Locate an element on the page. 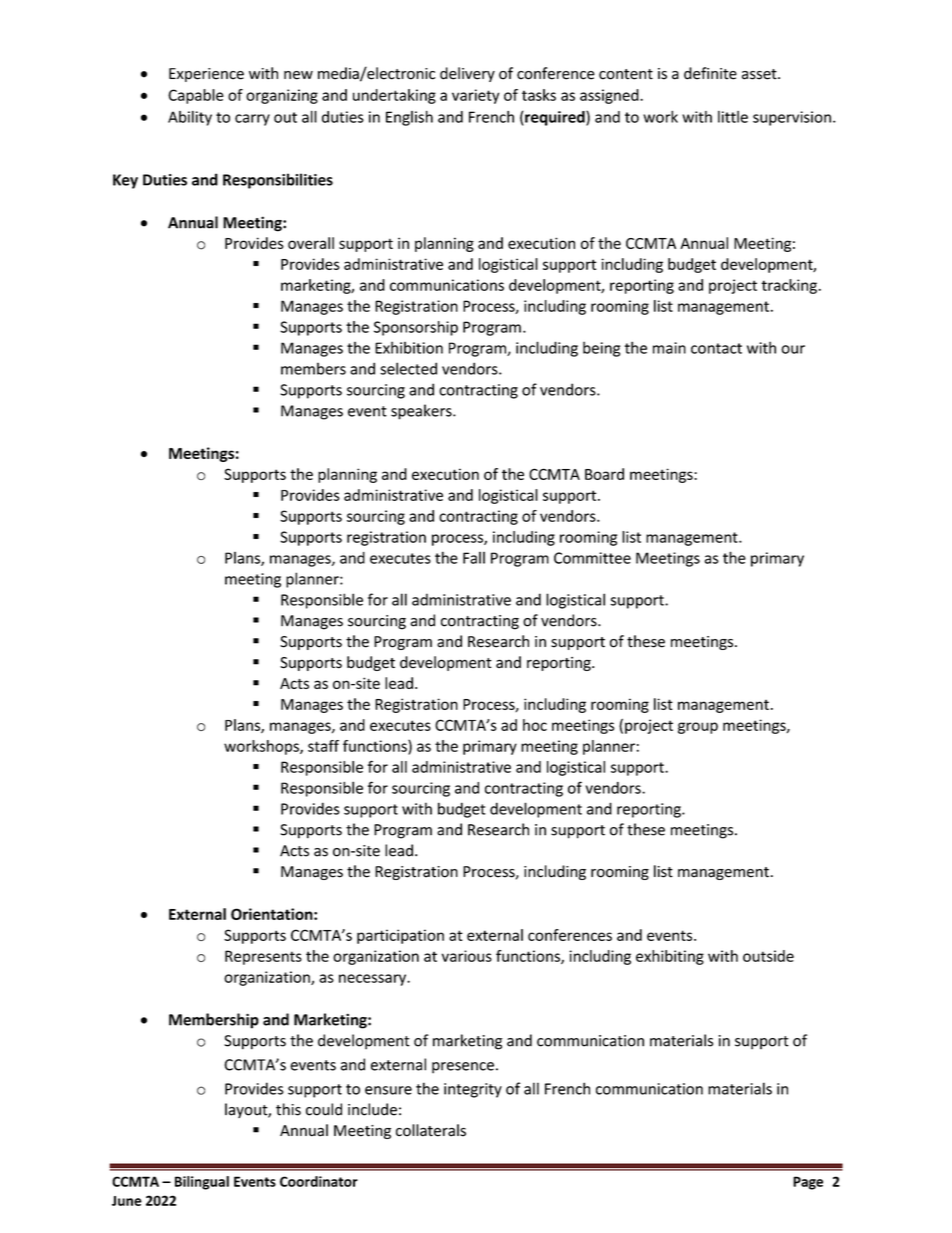 This image has width=952, height=1233. hoc is located at coordinates (535, 725).
